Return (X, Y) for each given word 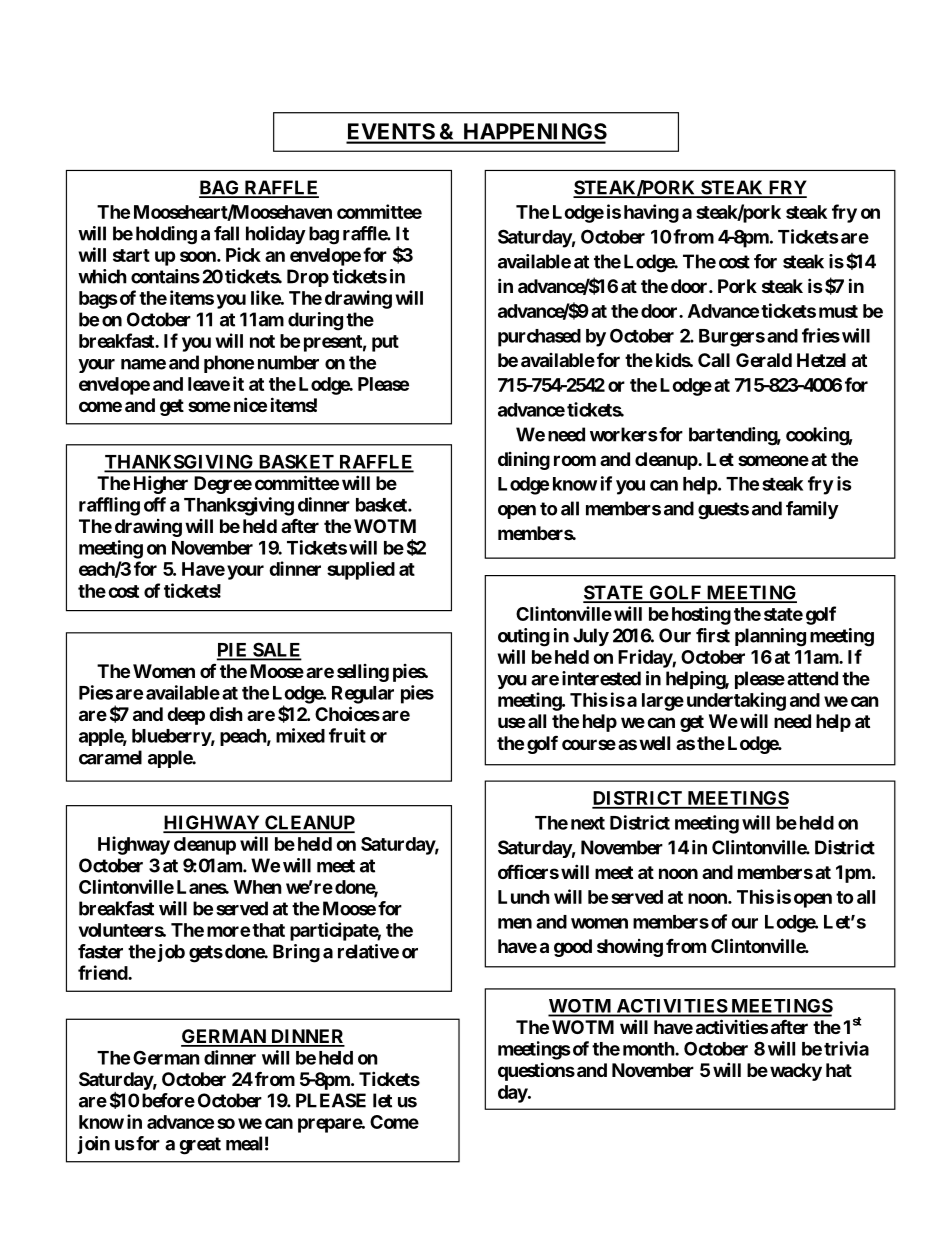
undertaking (736, 701)
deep (186, 716)
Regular (363, 695)
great (200, 1146)
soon (199, 256)
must (838, 311)
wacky (796, 1072)
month (649, 1049)
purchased (539, 338)
